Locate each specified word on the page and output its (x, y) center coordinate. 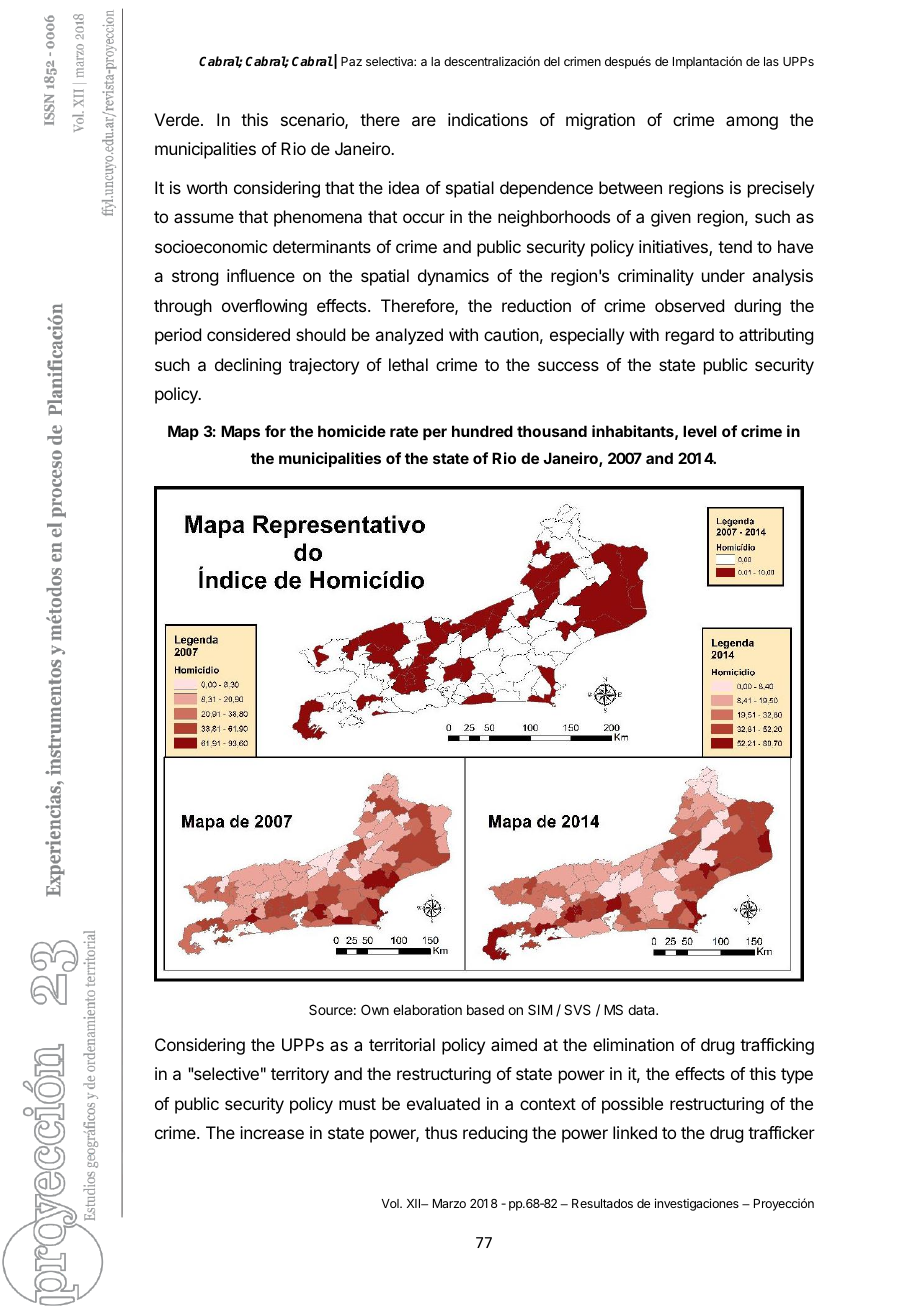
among (752, 123)
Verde (176, 119)
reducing (495, 1134)
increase (272, 1132)
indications (488, 119)
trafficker (781, 1132)
